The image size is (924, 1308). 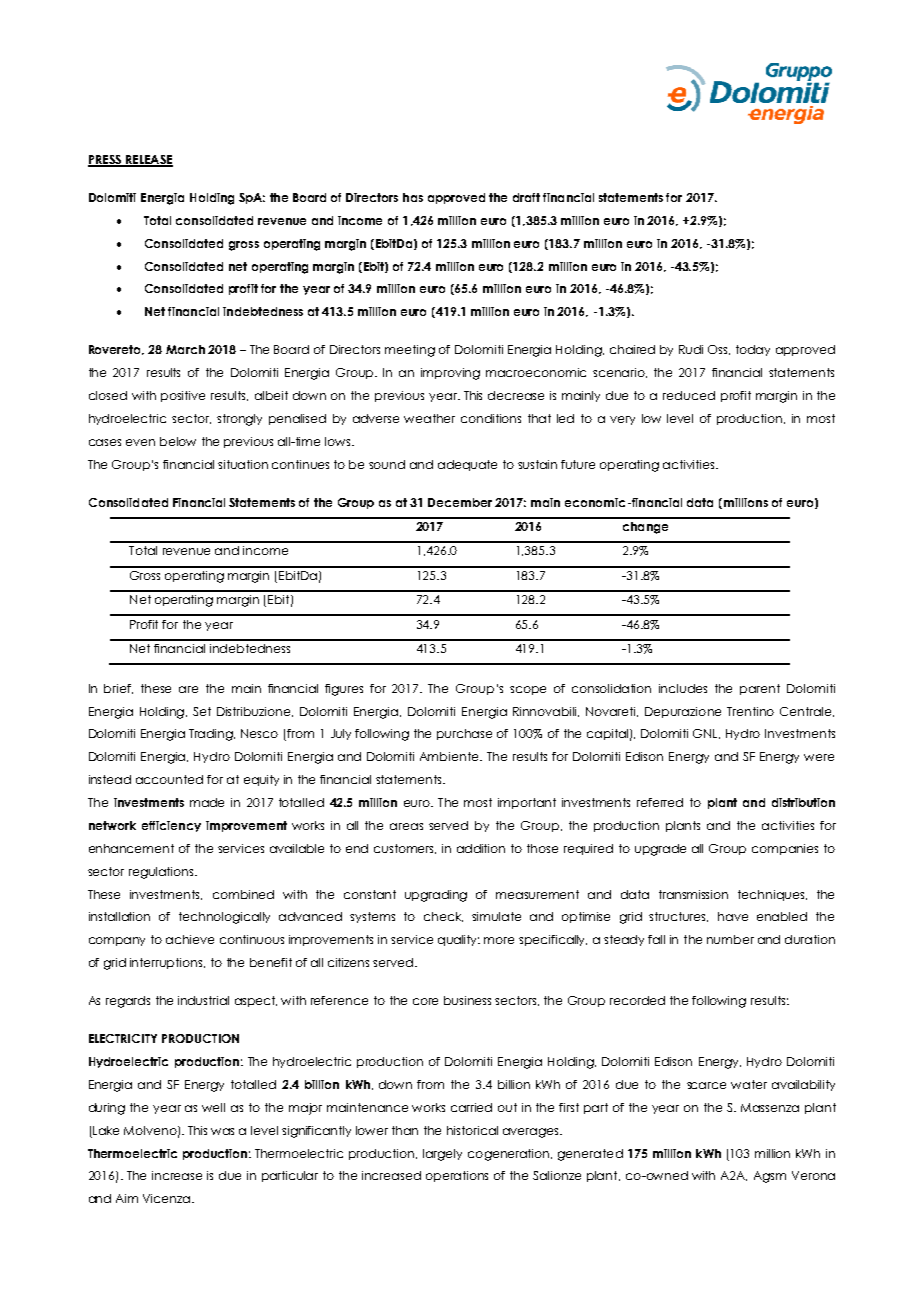 What do you see at coordinates (803, 802) in the screenshot?
I see `distribution` at bounding box center [803, 802].
